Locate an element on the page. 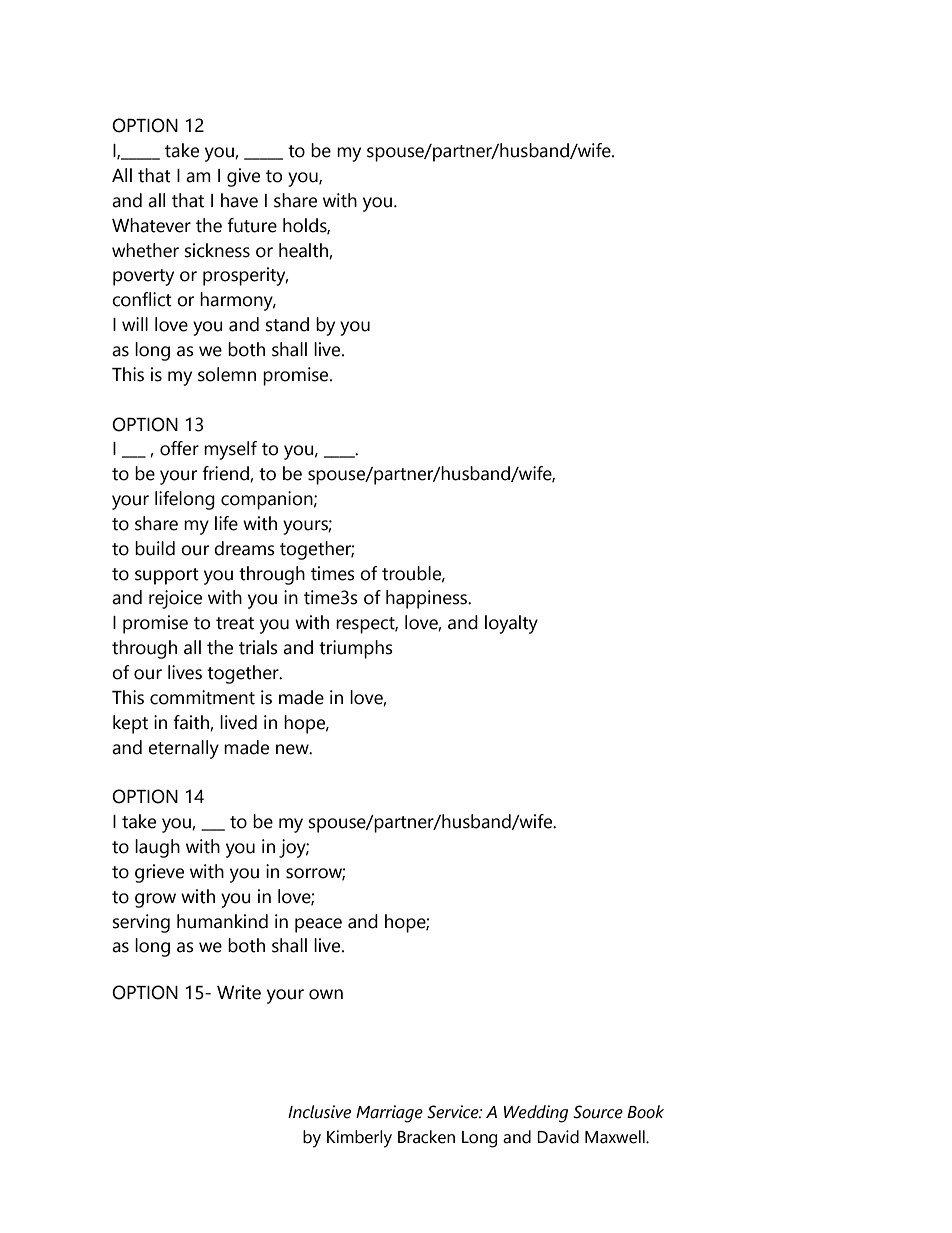  future is located at coordinates (252, 225).
